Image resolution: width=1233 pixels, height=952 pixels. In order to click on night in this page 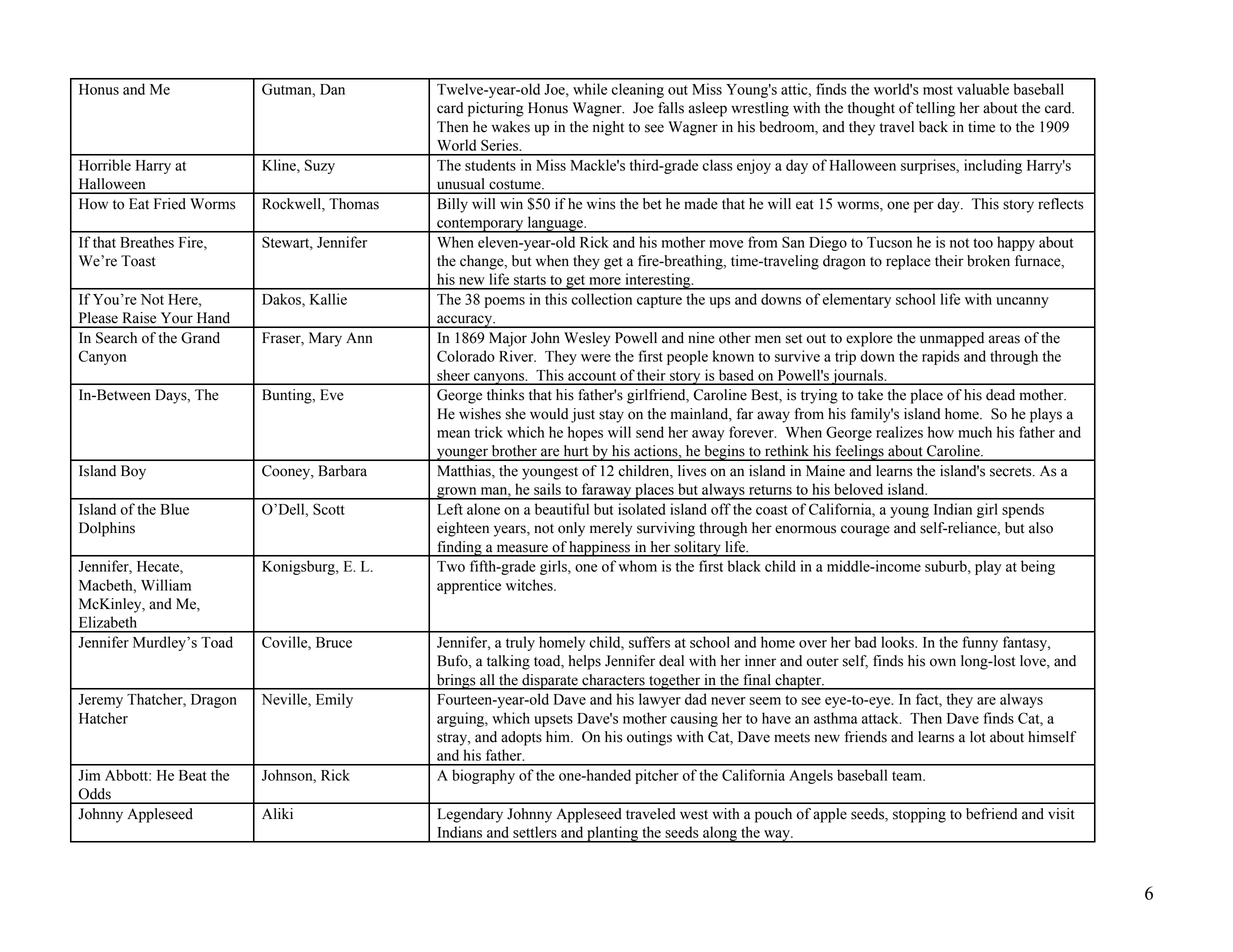, I will do `click(608, 128)`.
